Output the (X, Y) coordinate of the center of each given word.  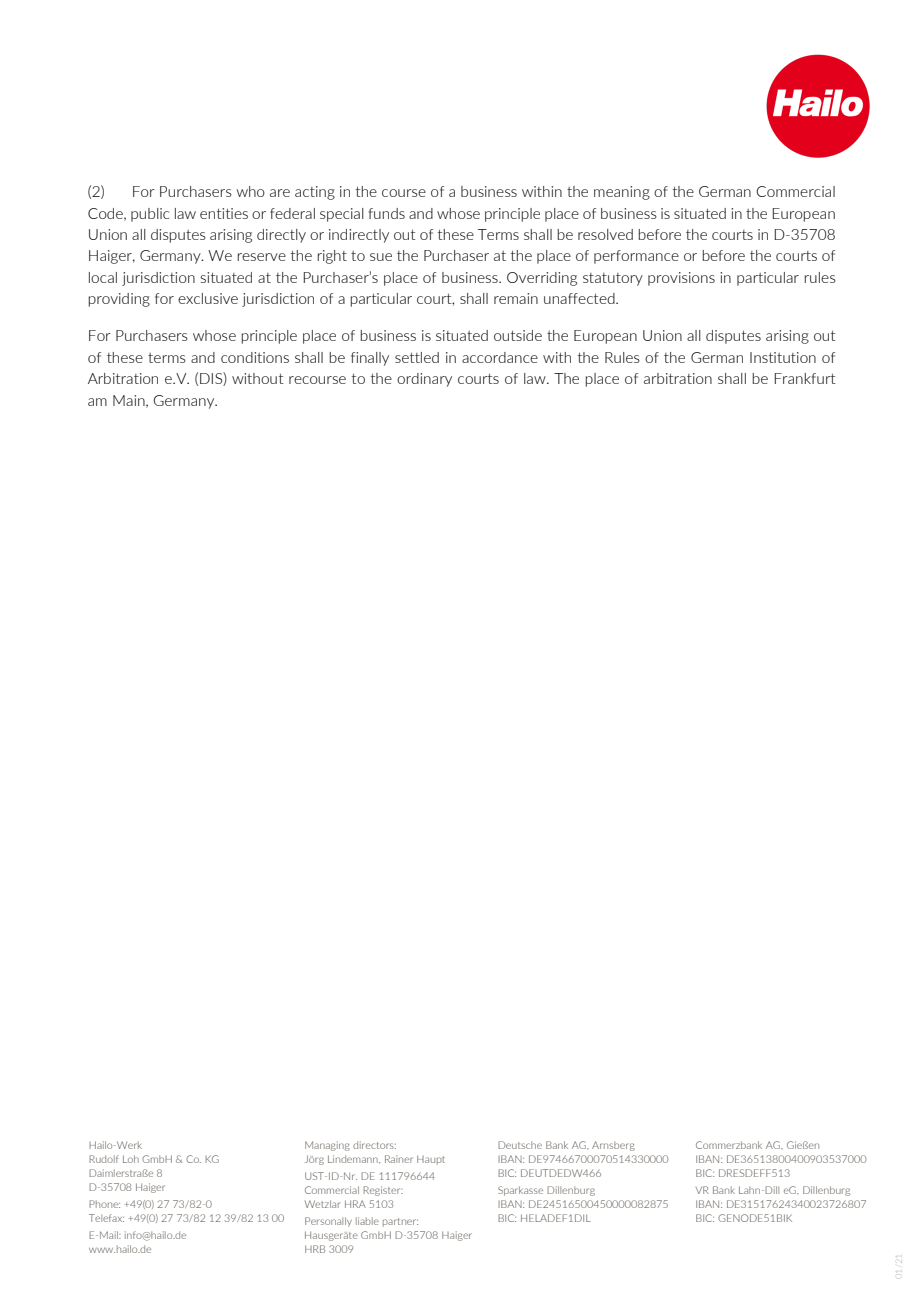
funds (387, 213)
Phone (104, 1204)
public (150, 215)
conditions (255, 357)
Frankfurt (805, 378)
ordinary (424, 380)
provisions (681, 279)
